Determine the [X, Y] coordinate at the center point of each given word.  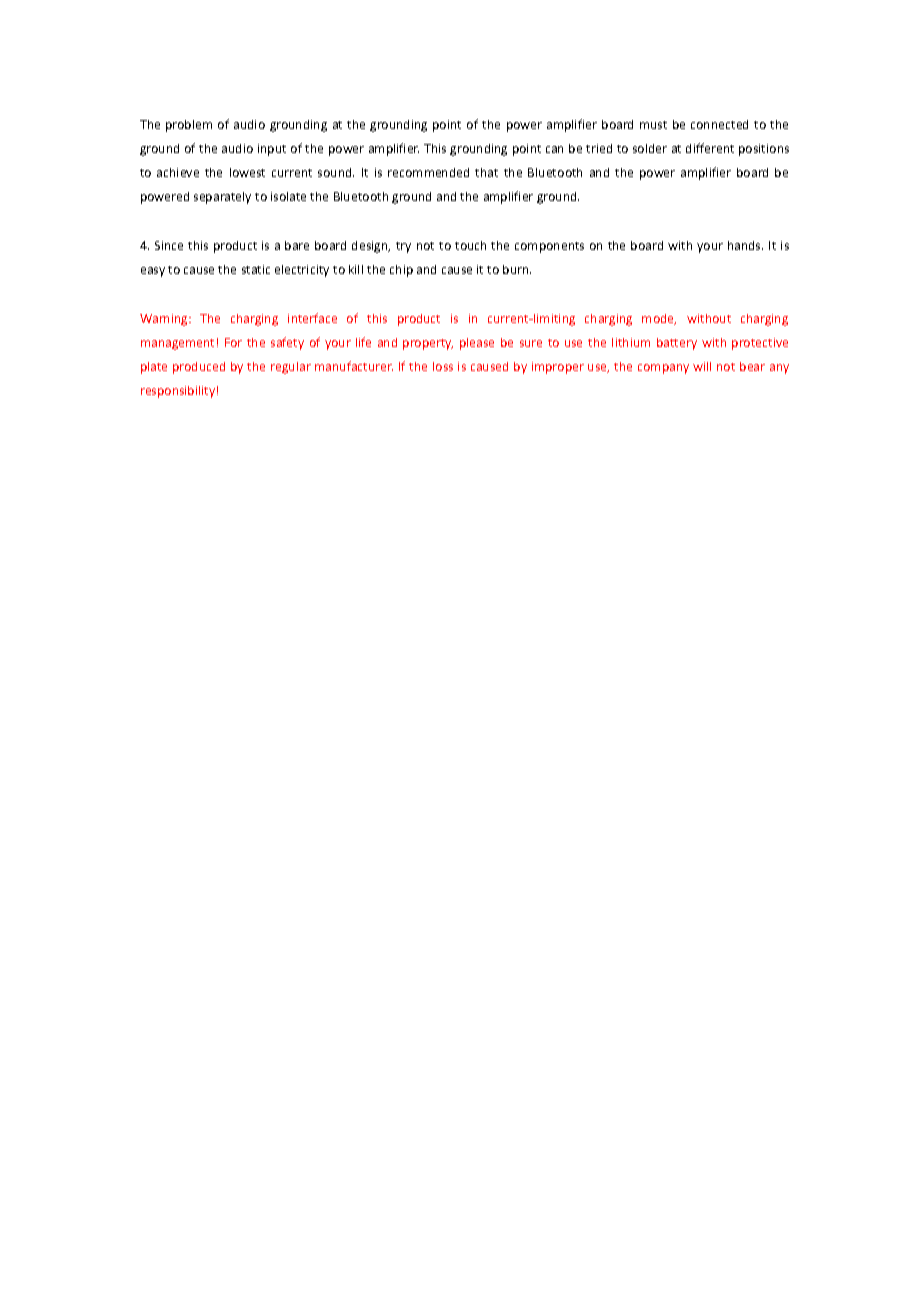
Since [169, 245]
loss [443, 366]
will [702, 366]
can [554, 149]
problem [189, 126]
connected [719, 124]
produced [199, 368]
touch [470, 245]
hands [745, 245]
